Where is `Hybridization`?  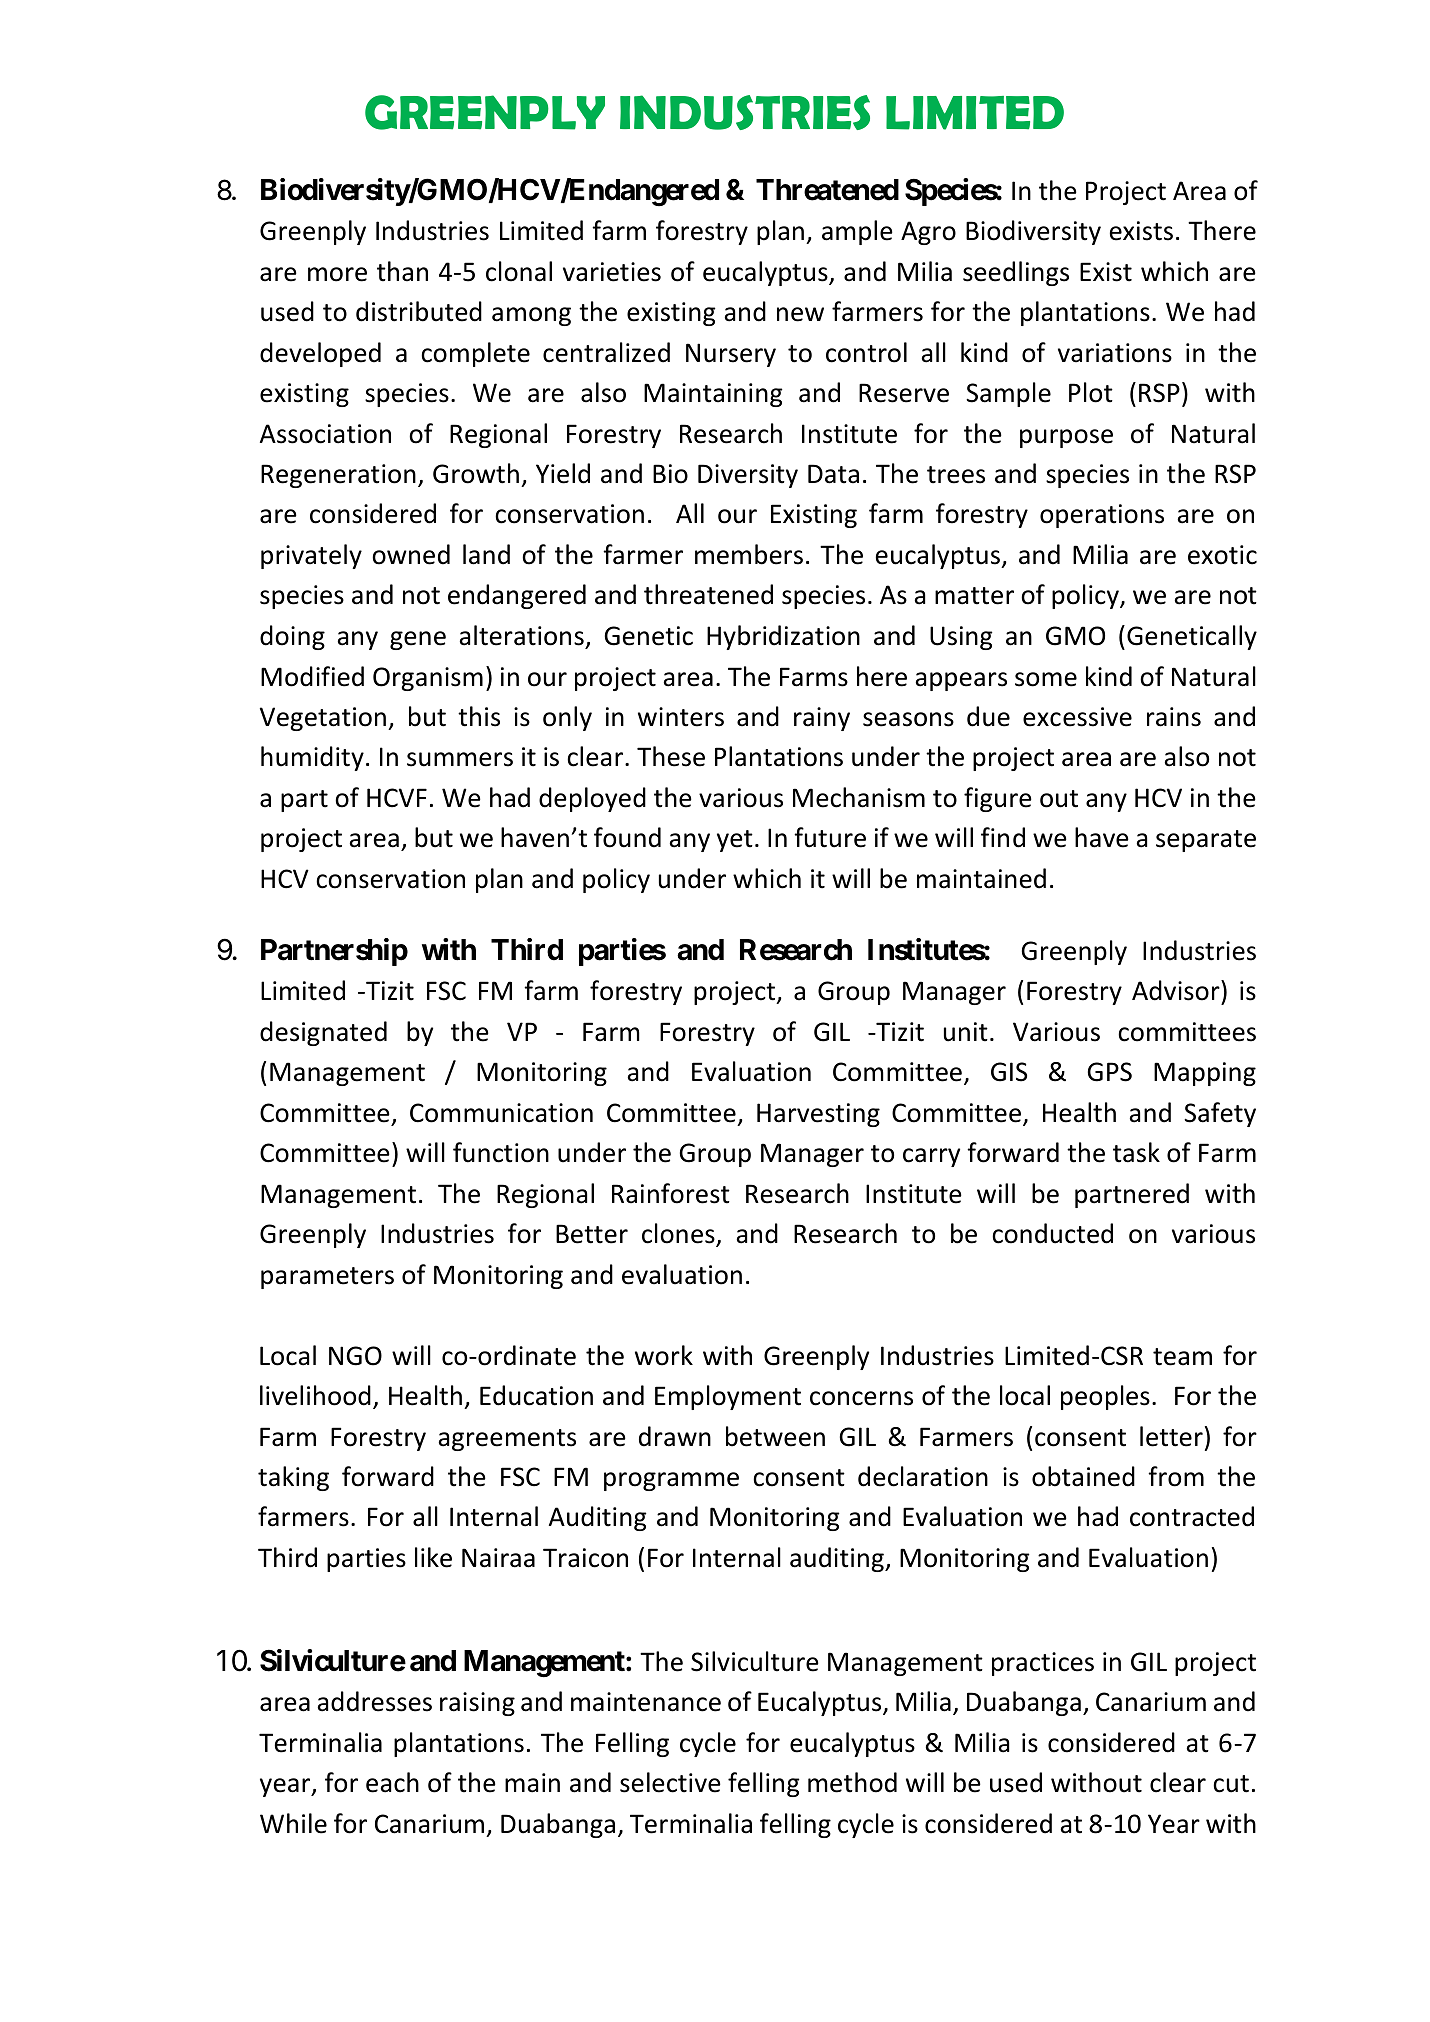 Hybridization is located at coordinates (783, 637).
